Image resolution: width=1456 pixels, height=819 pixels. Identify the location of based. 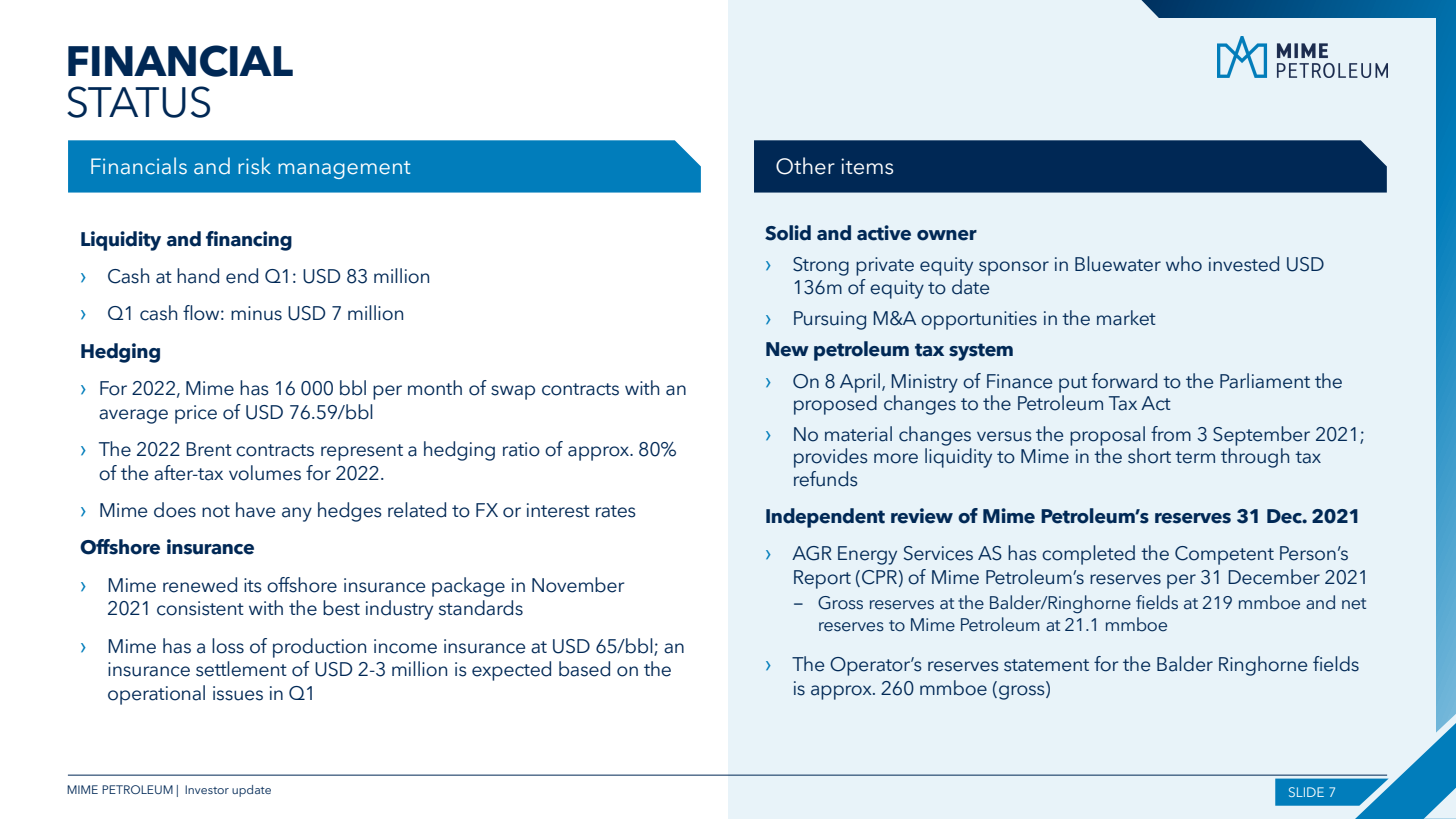
(584, 669).
